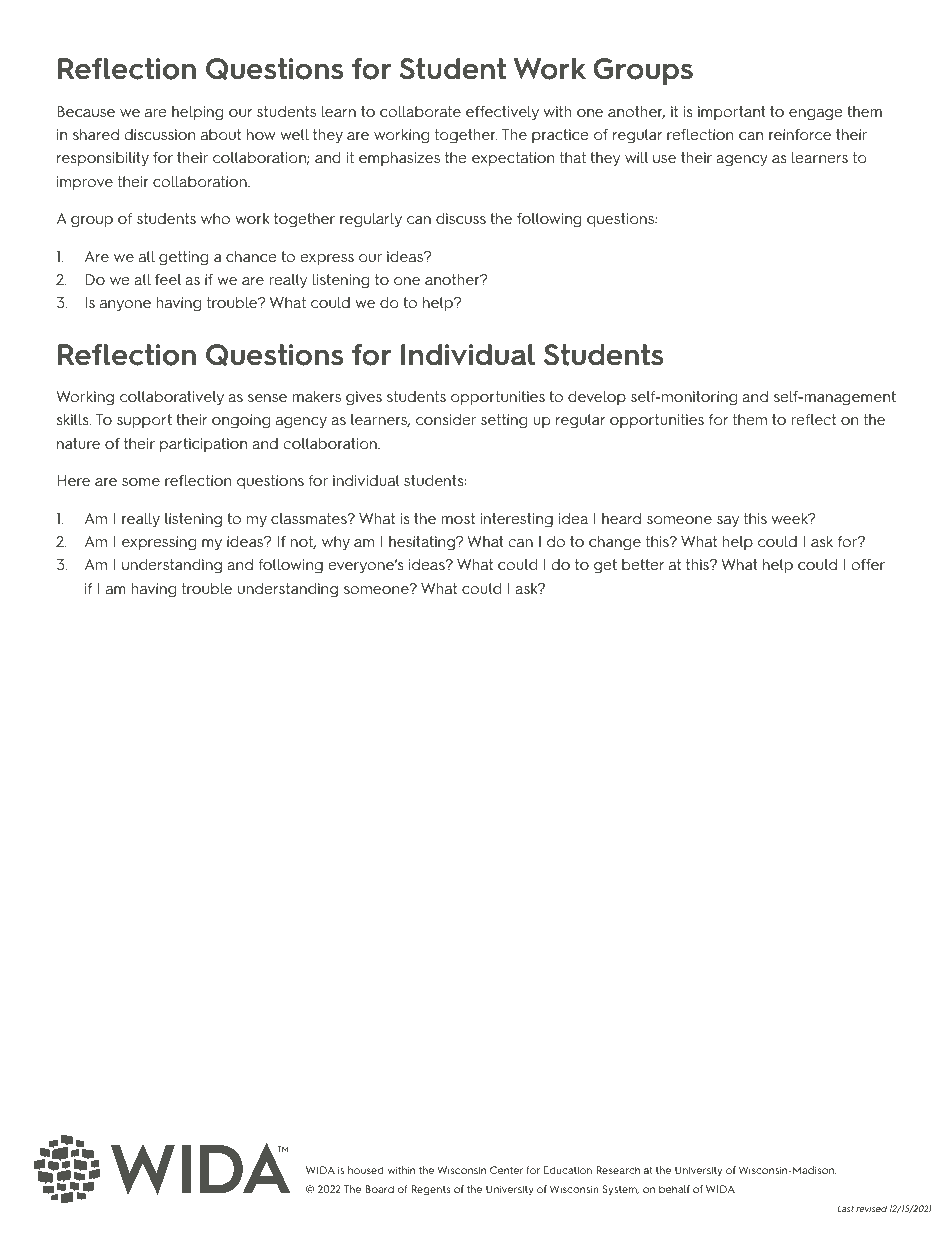 The height and width of the image is (1233, 952). I want to click on week, so click(791, 518).
